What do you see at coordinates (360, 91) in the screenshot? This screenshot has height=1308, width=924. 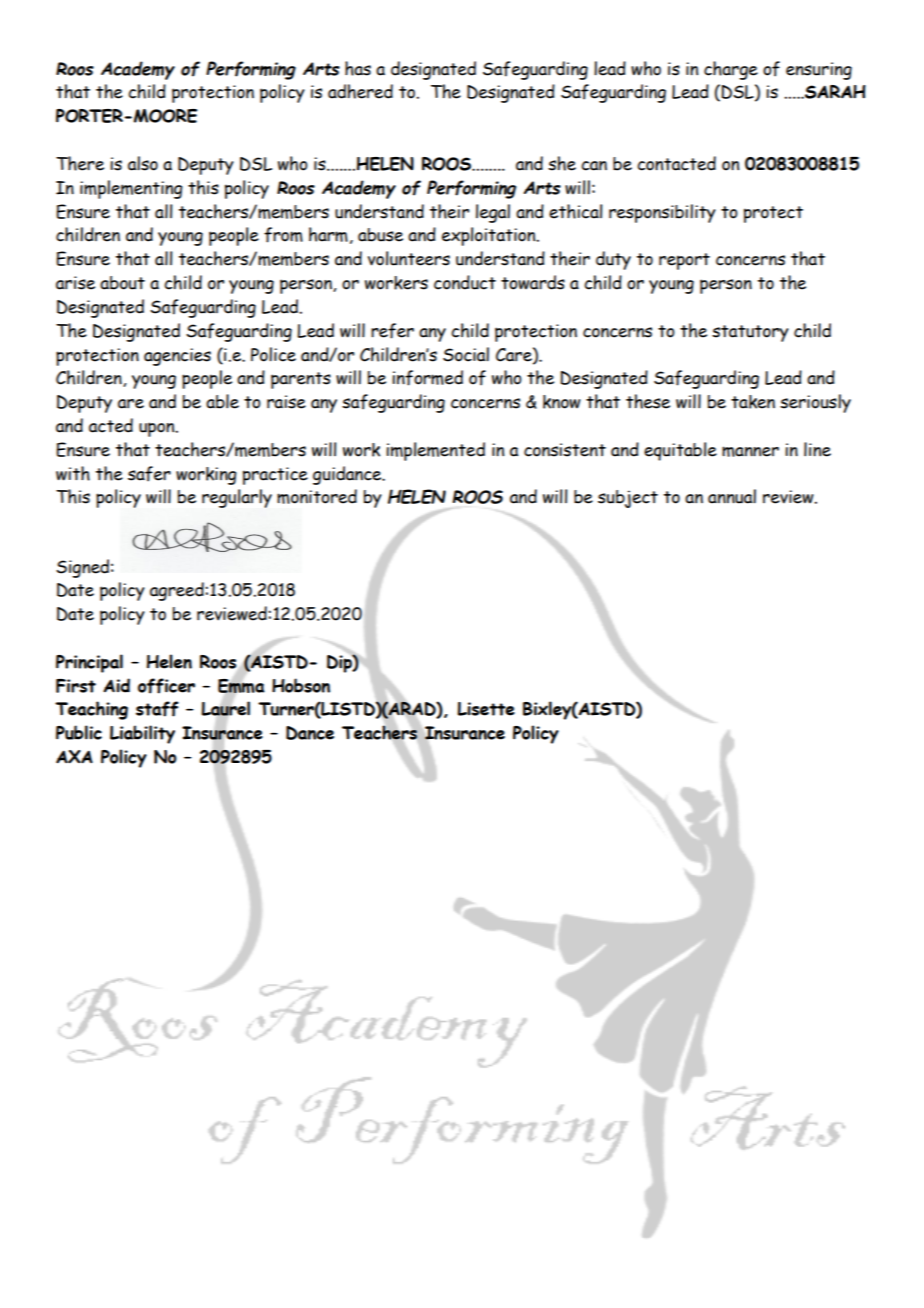 I see `adhered` at bounding box center [360, 91].
